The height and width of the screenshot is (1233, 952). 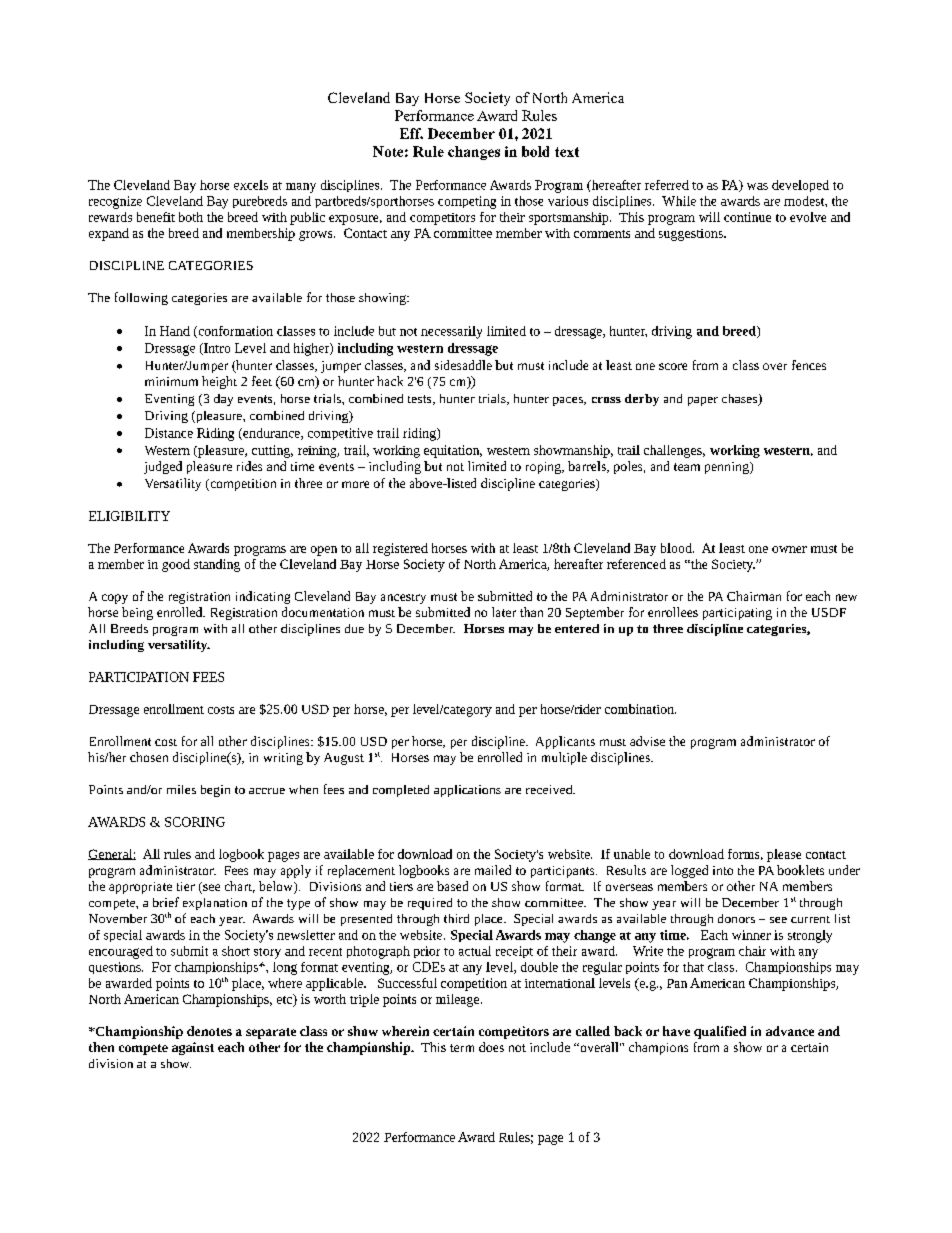 I want to click on bold, so click(x=535, y=151).
